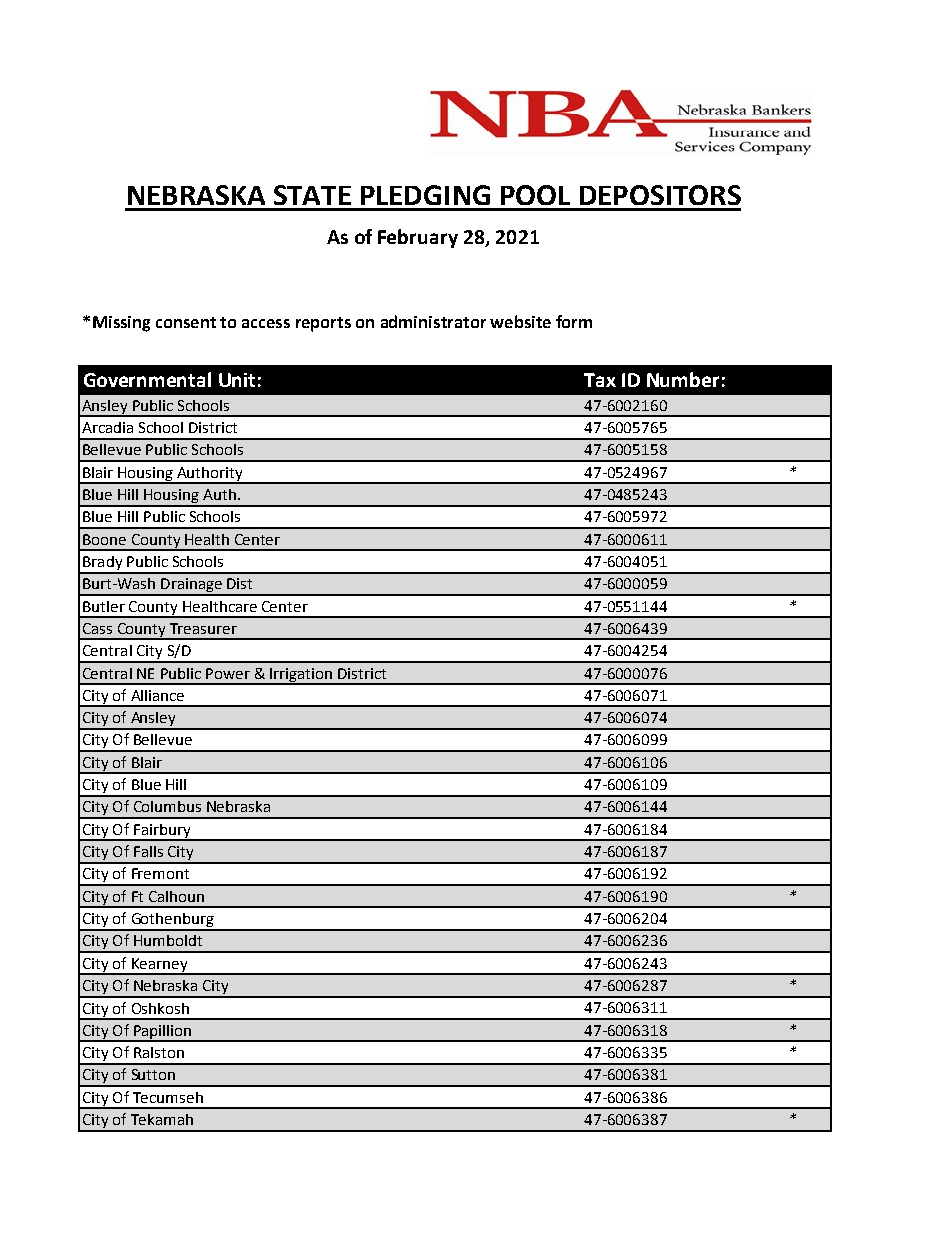  Describe the element at coordinates (228, 673) in the screenshot. I see `Power` at that location.
